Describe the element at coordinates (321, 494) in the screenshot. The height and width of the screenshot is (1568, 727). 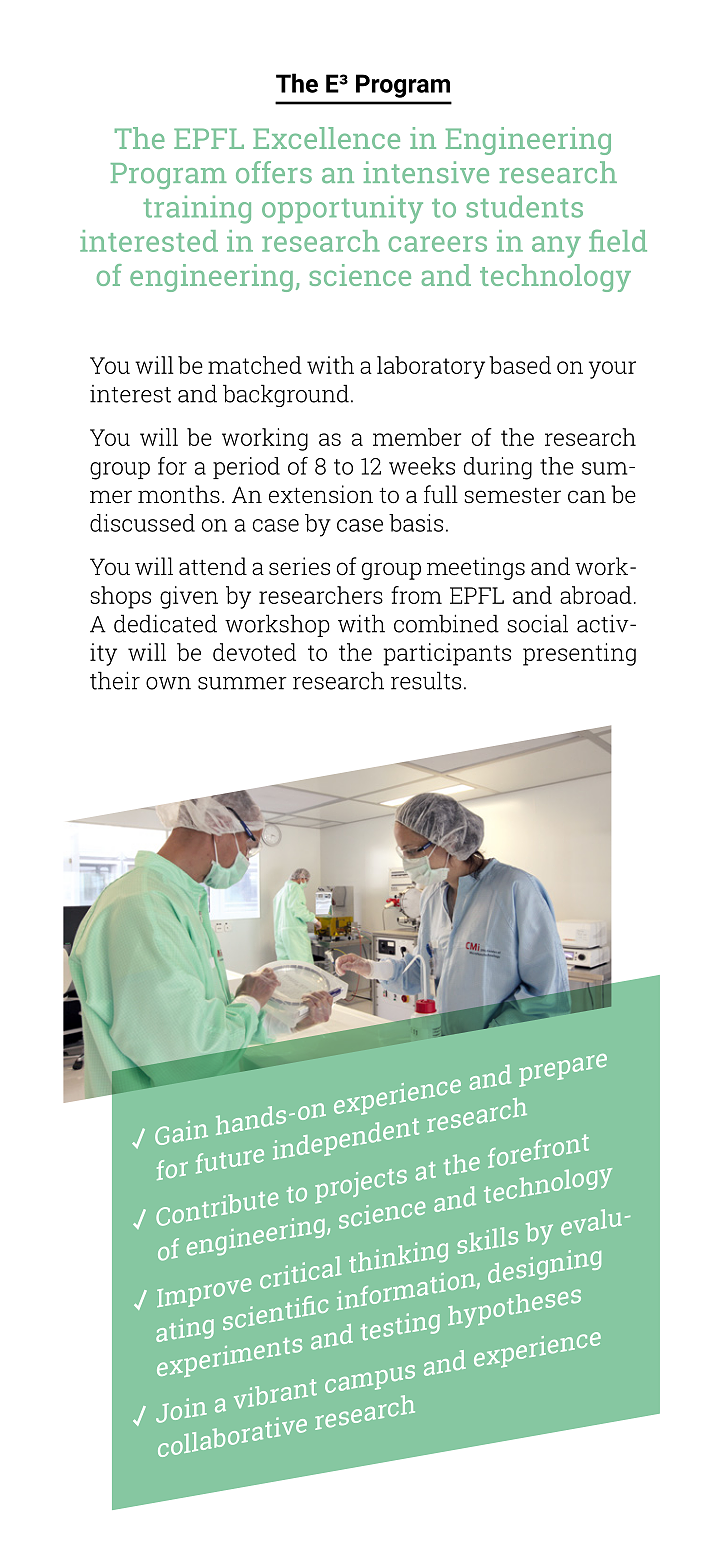
I see `extension` at that location.
